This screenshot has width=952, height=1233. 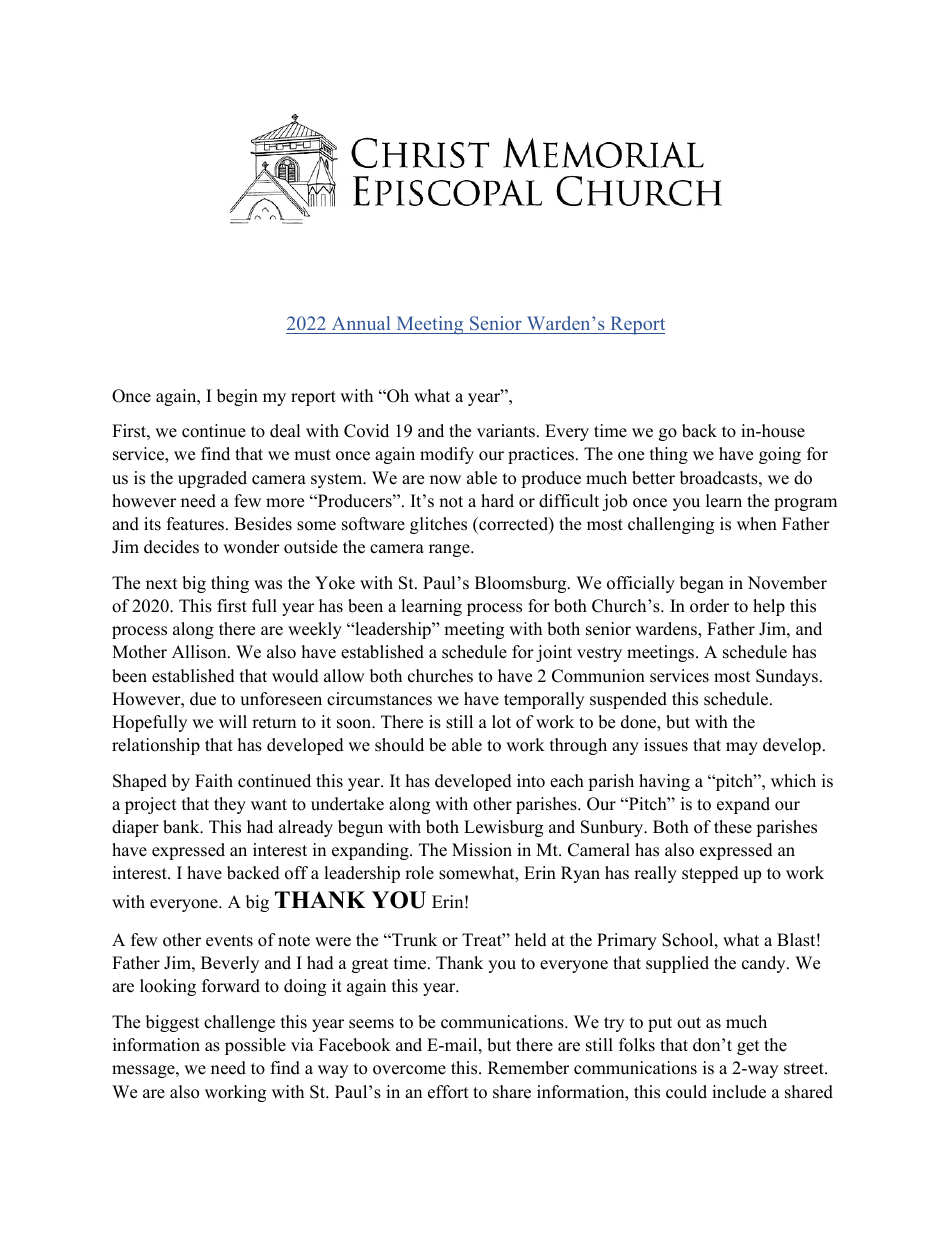 I want to click on effort, so click(x=448, y=1092).
